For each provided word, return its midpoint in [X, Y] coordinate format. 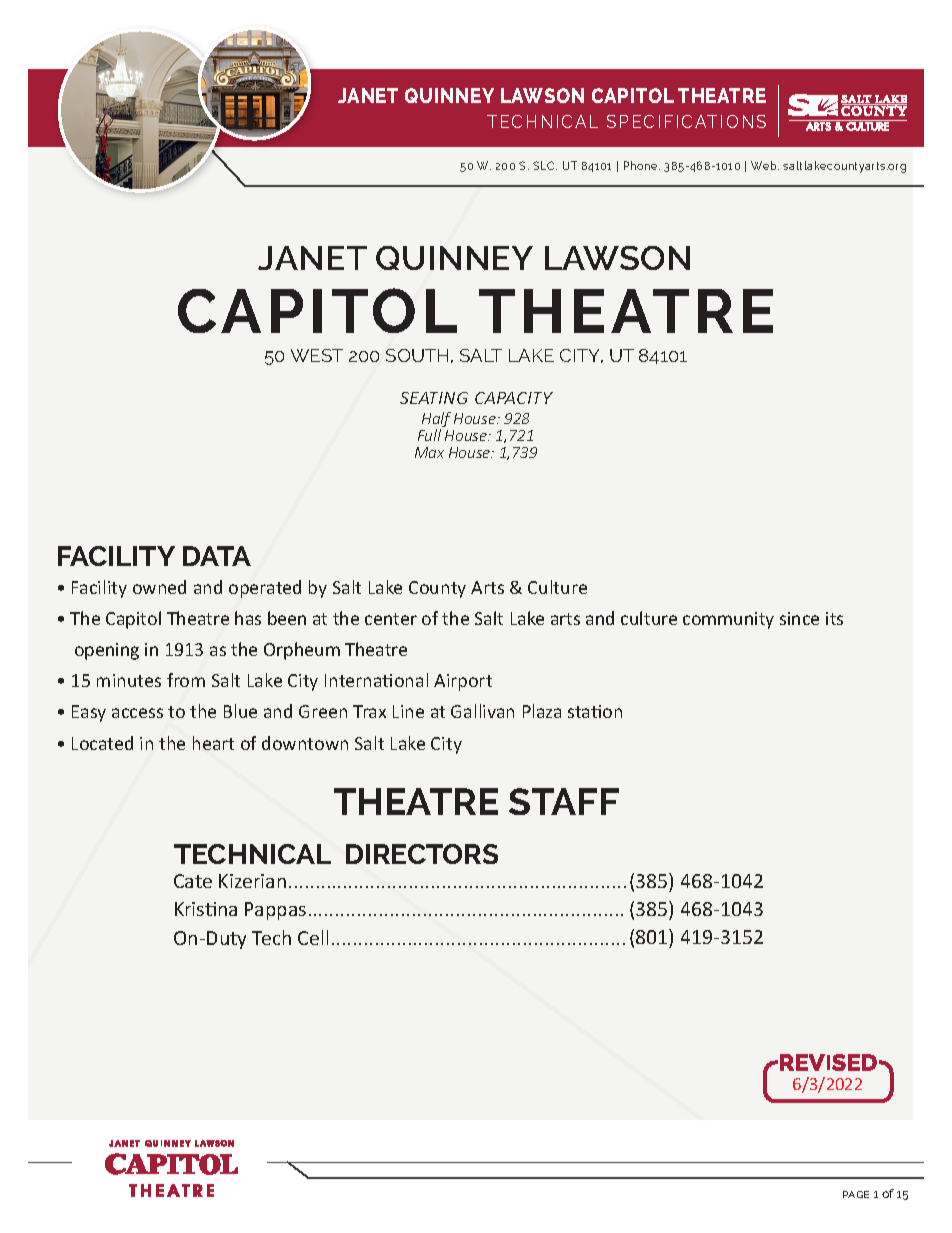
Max [429, 452]
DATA [217, 556]
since [799, 618]
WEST [317, 355]
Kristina [206, 909]
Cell [313, 937]
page [856, 1194]
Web [765, 165]
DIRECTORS [422, 854]
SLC [545, 165]
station [595, 711]
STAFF [564, 801]
